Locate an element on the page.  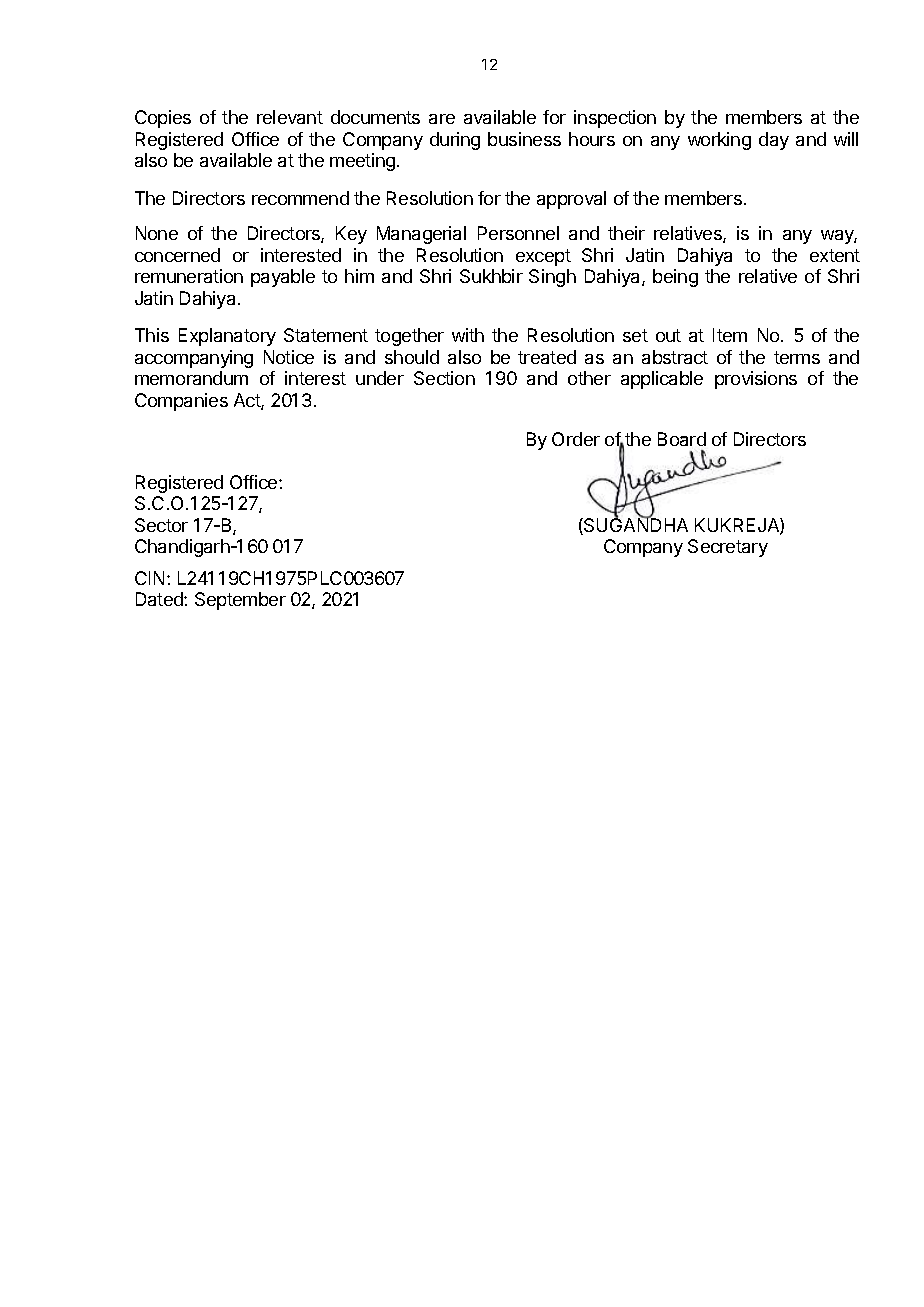
Secretary is located at coordinates (728, 548).
